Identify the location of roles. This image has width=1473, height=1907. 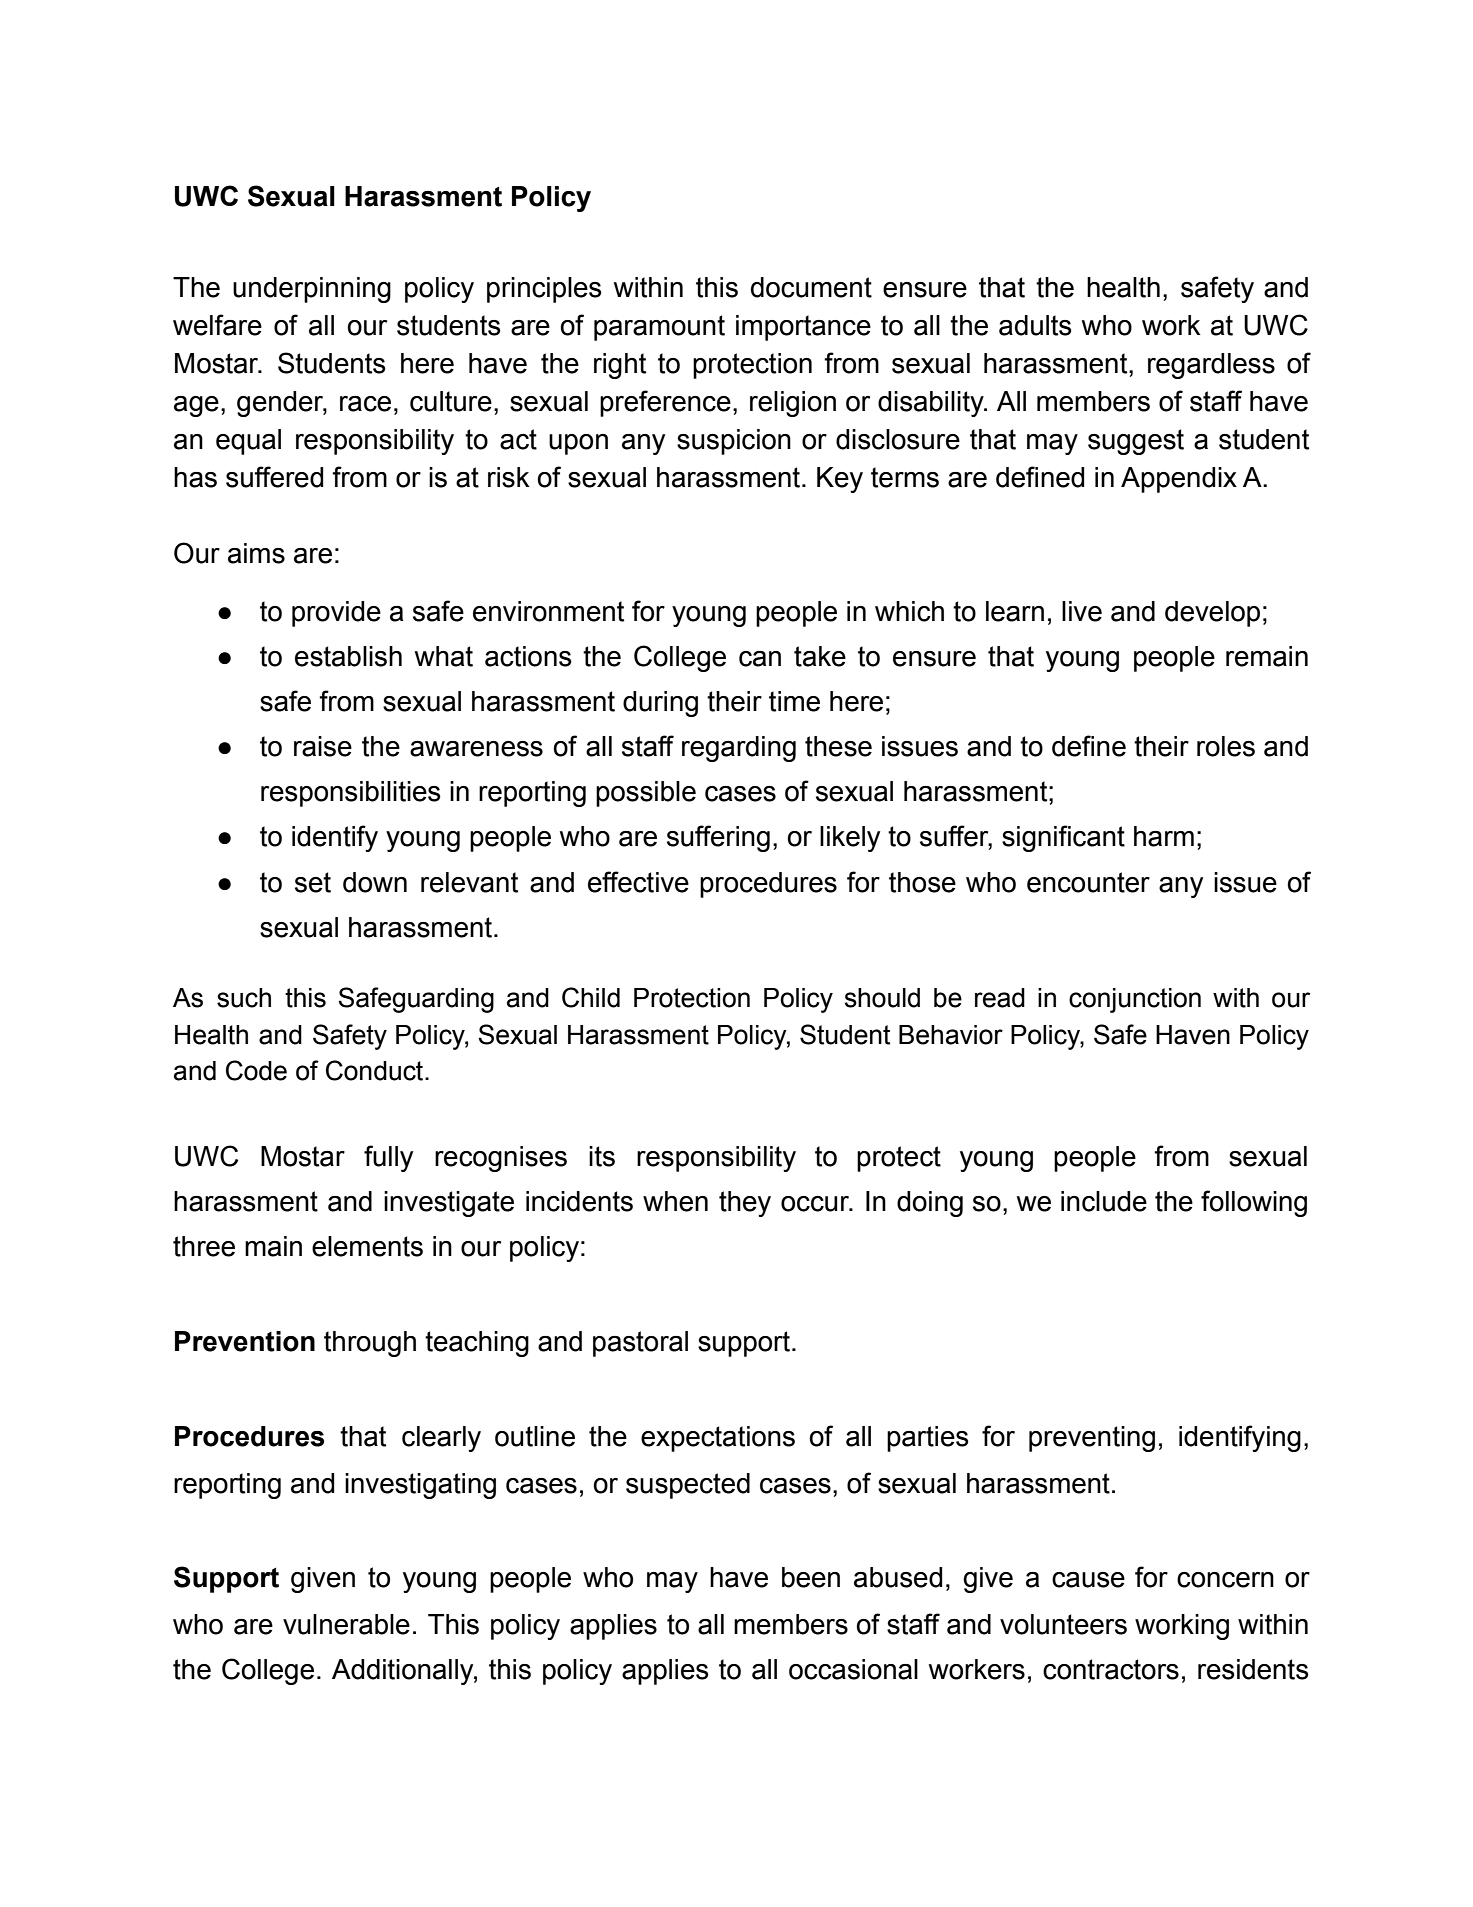
(1226, 746).
